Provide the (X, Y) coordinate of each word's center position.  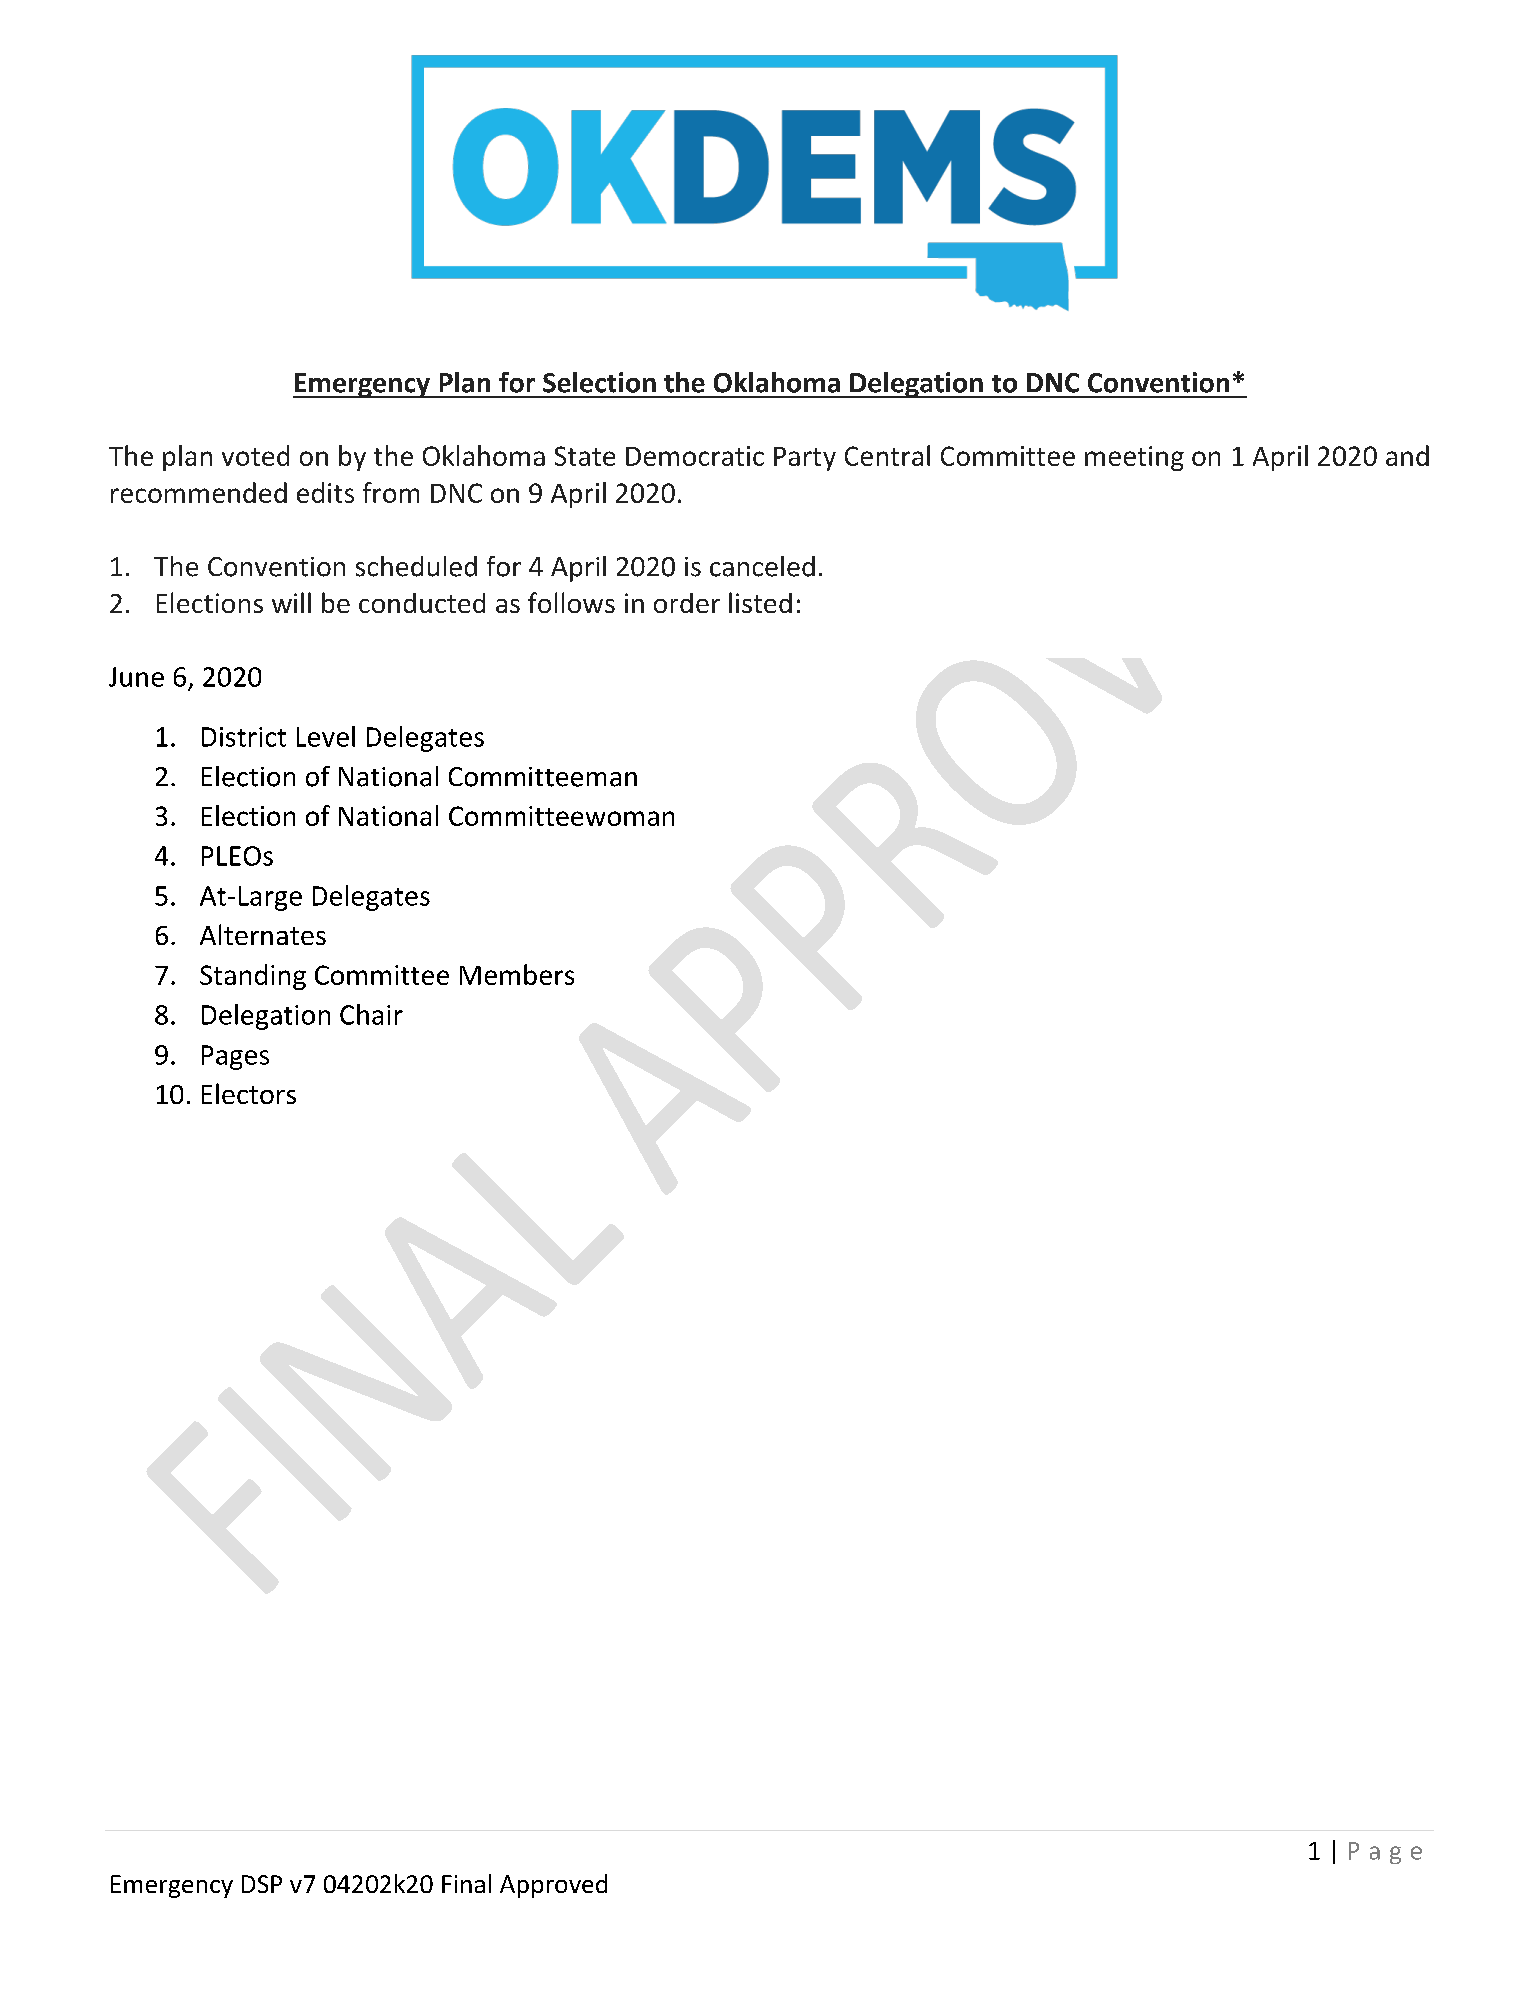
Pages (235, 1057)
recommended (199, 492)
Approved (553, 1886)
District (244, 737)
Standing (253, 977)
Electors (249, 1093)
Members (517, 974)
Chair (371, 1014)
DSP (262, 1884)
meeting (1134, 458)
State (585, 456)
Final (466, 1883)
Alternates (263, 934)
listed (760, 602)
